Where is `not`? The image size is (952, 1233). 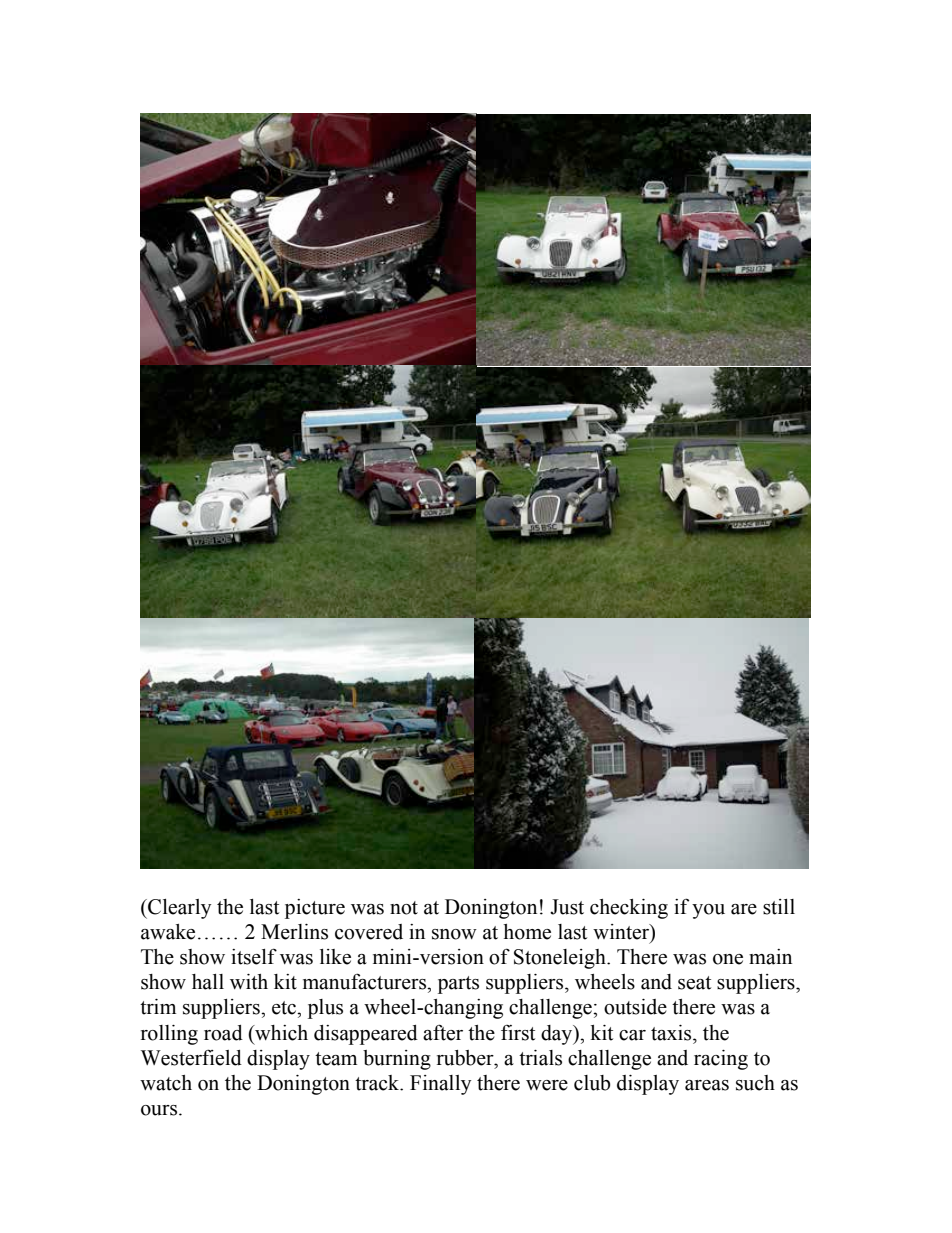
not is located at coordinates (404, 908).
